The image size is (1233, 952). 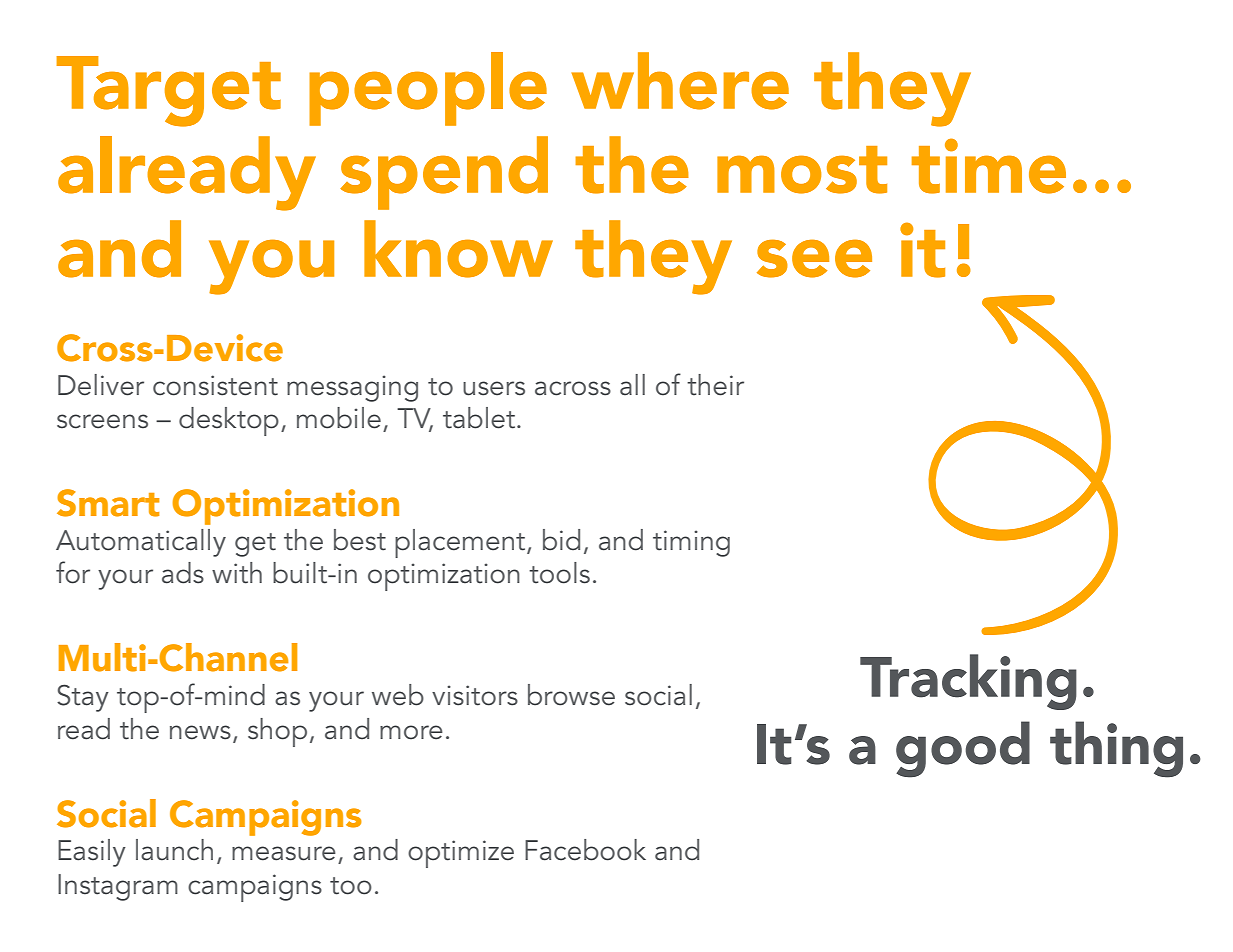 What do you see at coordinates (989, 166) in the page?
I see `time` at bounding box center [989, 166].
